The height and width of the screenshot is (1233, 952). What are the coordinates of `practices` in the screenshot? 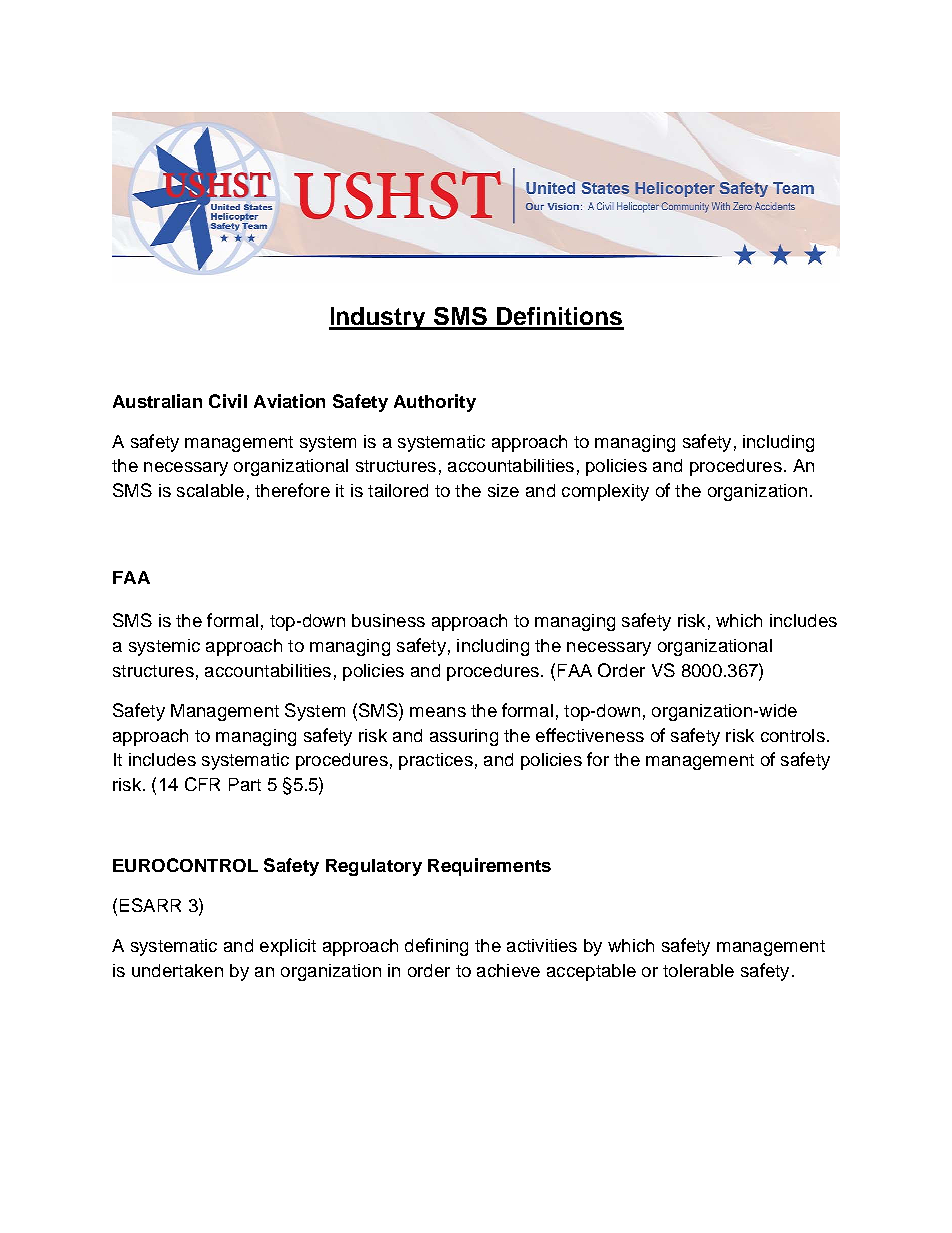 It's located at (436, 761).
